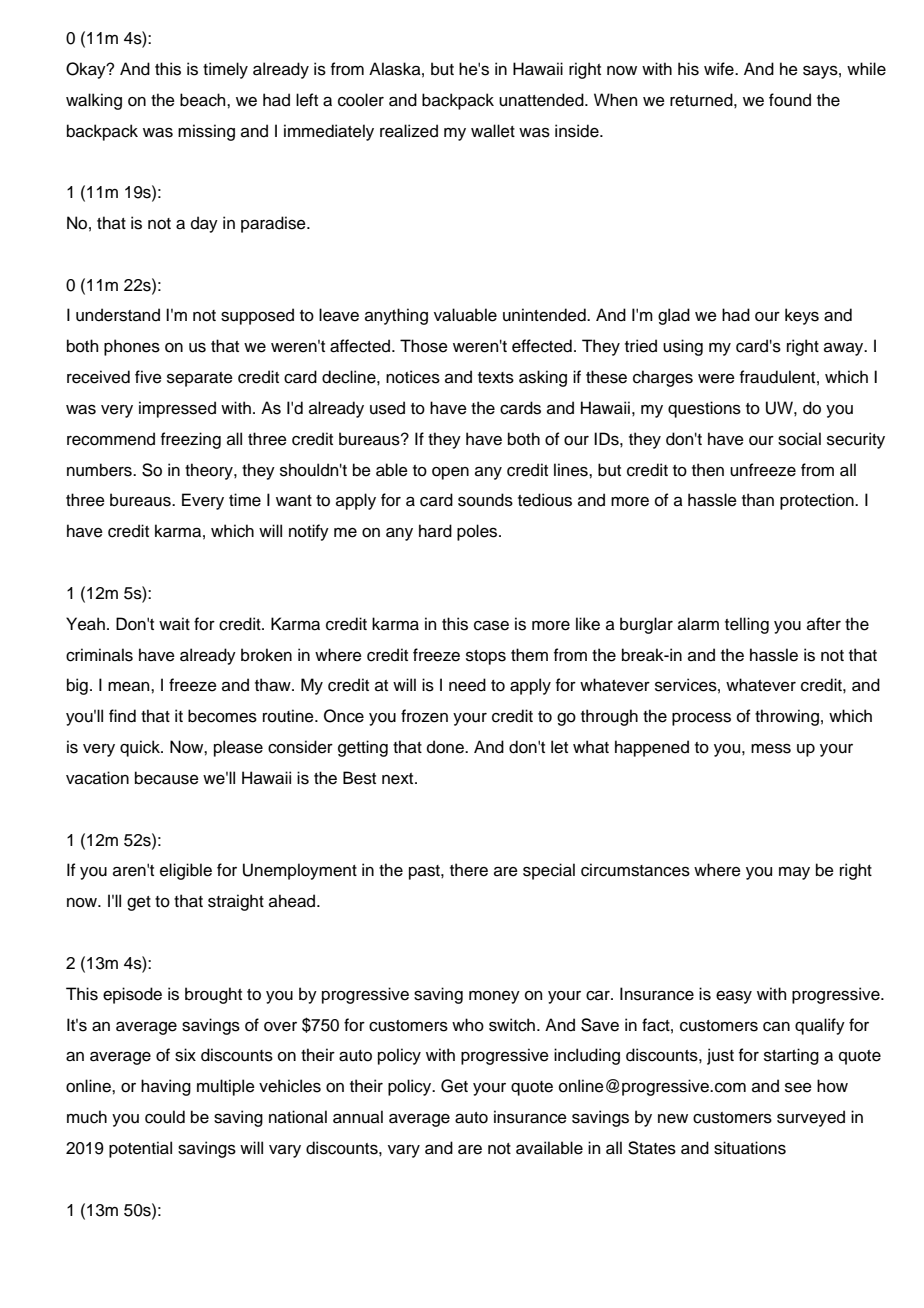 The image size is (924, 1308). What do you see at coordinates (496, 378) in the image?
I see `texts` at bounding box center [496, 378].
